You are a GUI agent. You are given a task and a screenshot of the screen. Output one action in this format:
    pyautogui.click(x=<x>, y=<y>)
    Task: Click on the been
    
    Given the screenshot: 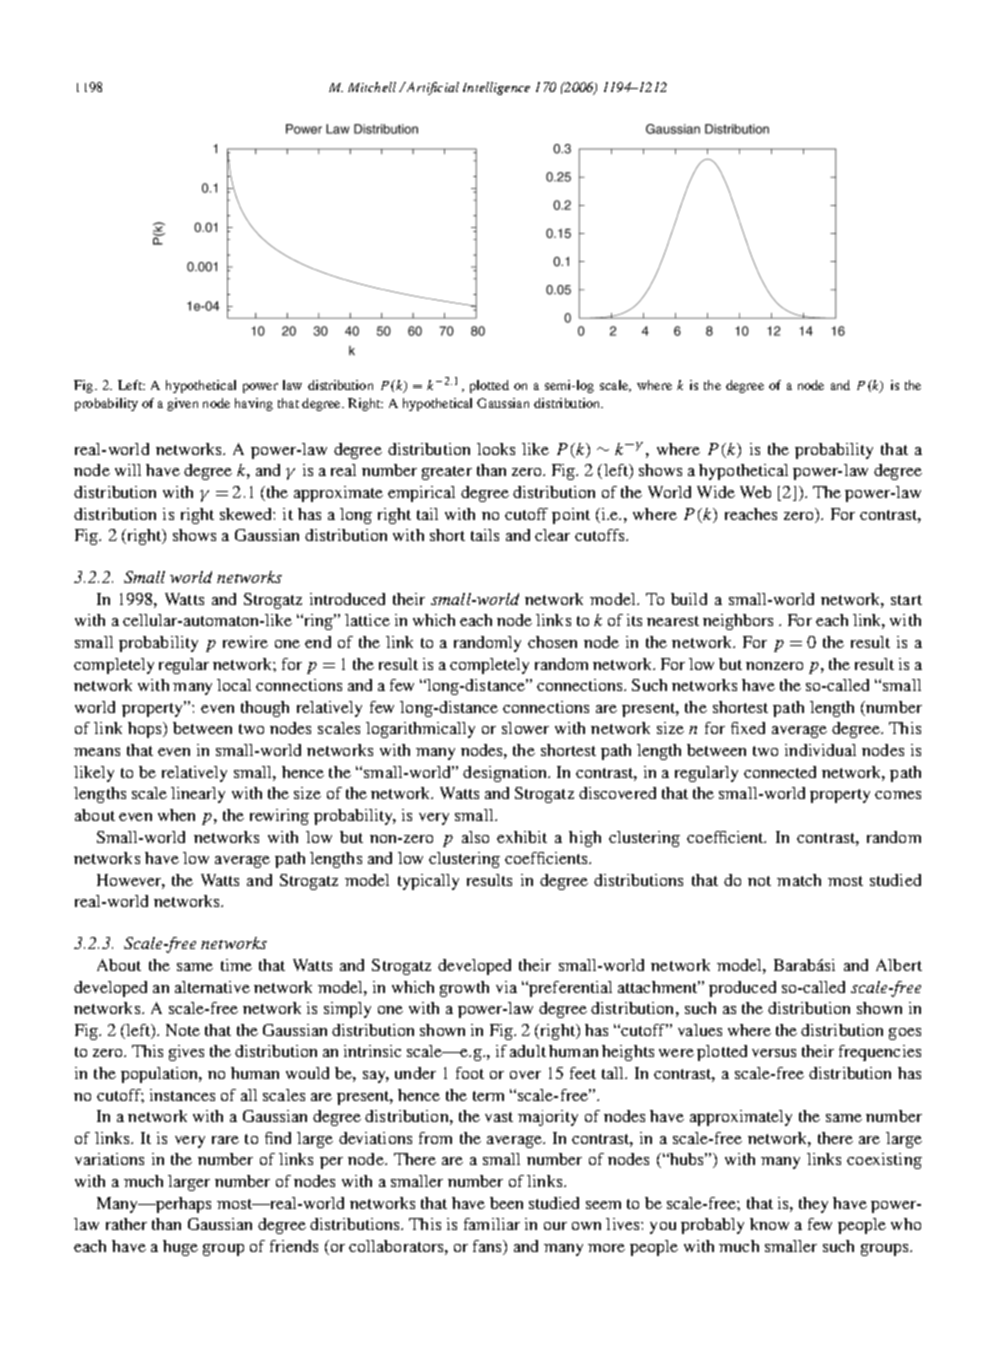 What is the action you would take?
    pyautogui.click(x=506, y=1203)
